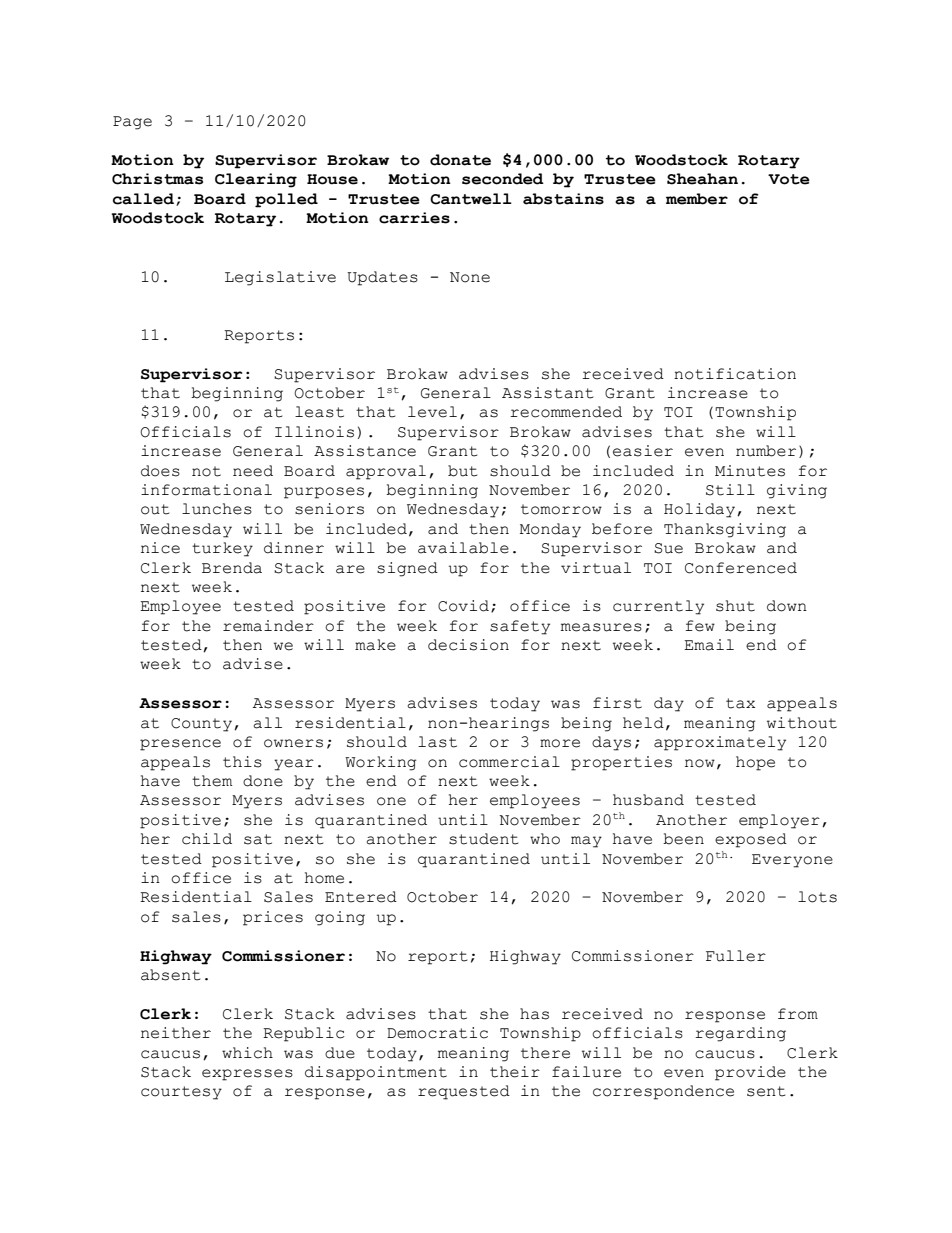  What do you see at coordinates (232, 568) in the image?
I see `Brenda` at bounding box center [232, 568].
